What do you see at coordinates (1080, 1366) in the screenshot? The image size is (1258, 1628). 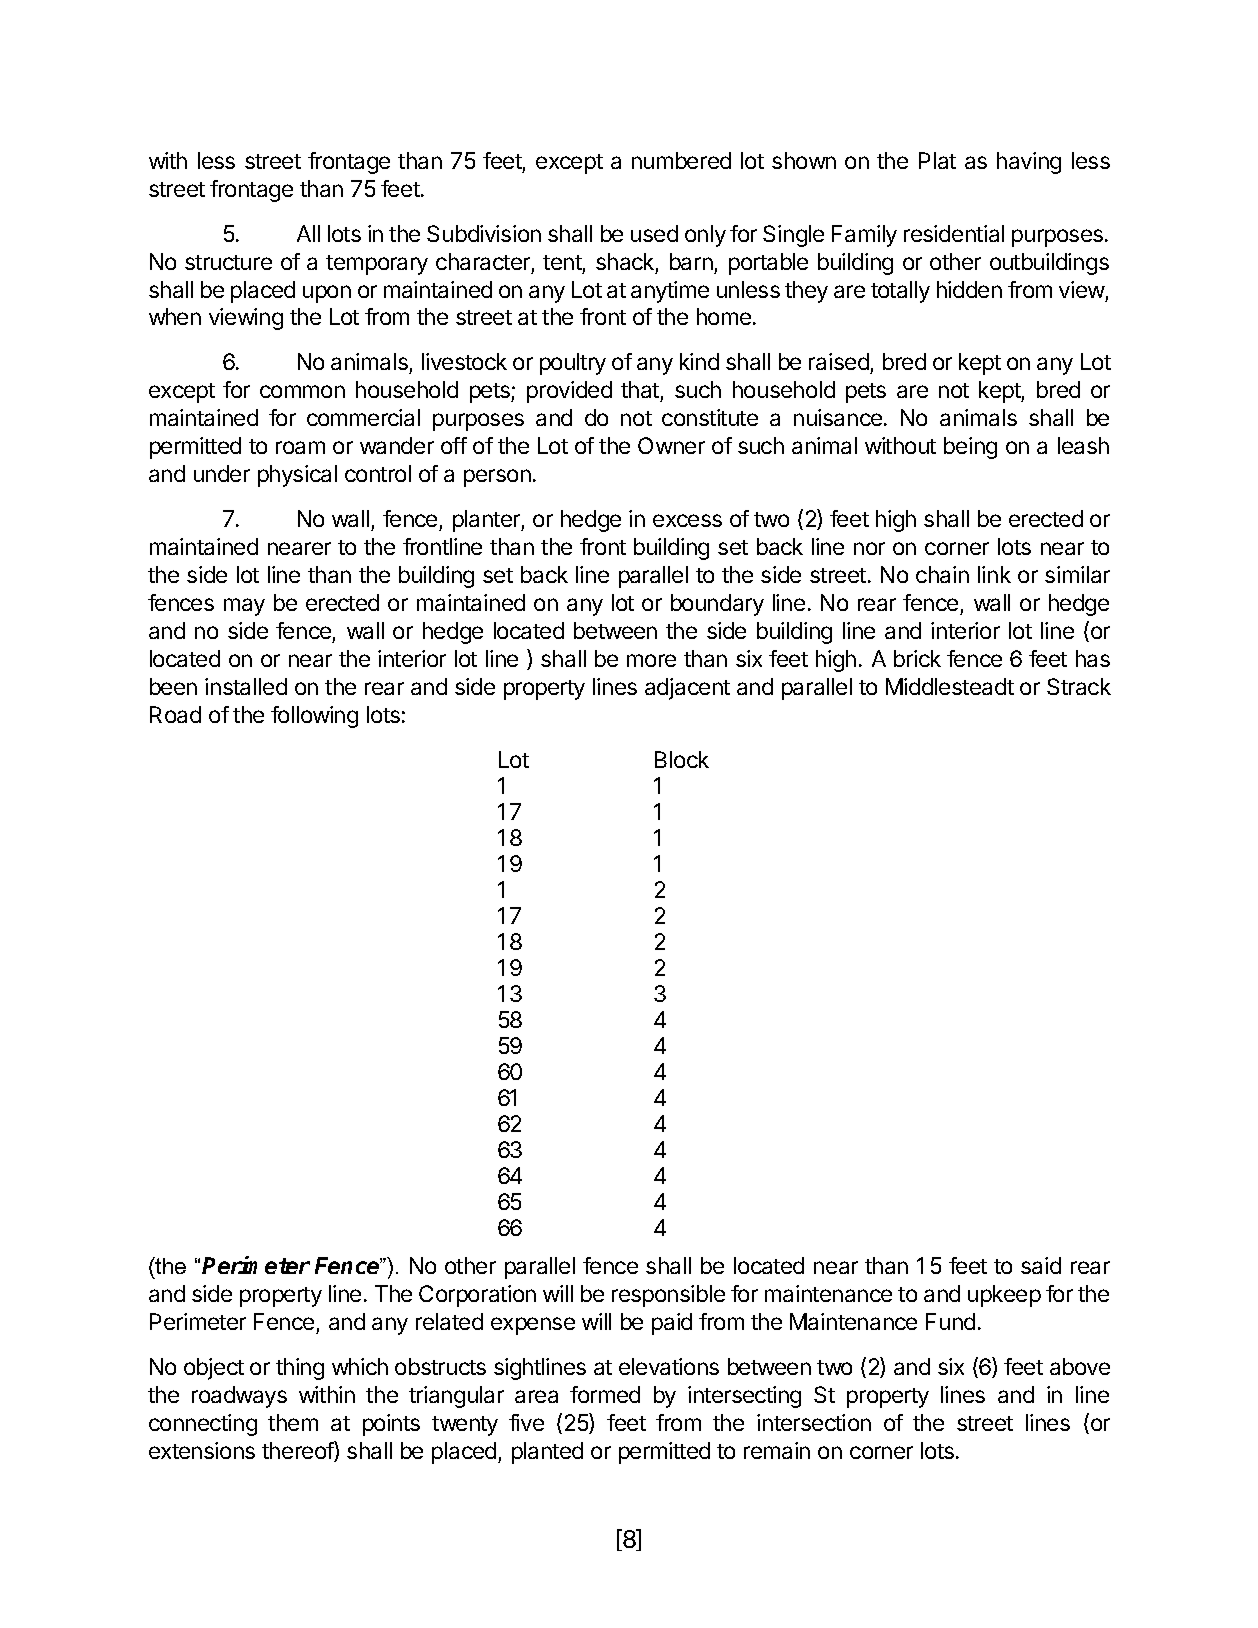 I see `above` at bounding box center [1080, 1366].
